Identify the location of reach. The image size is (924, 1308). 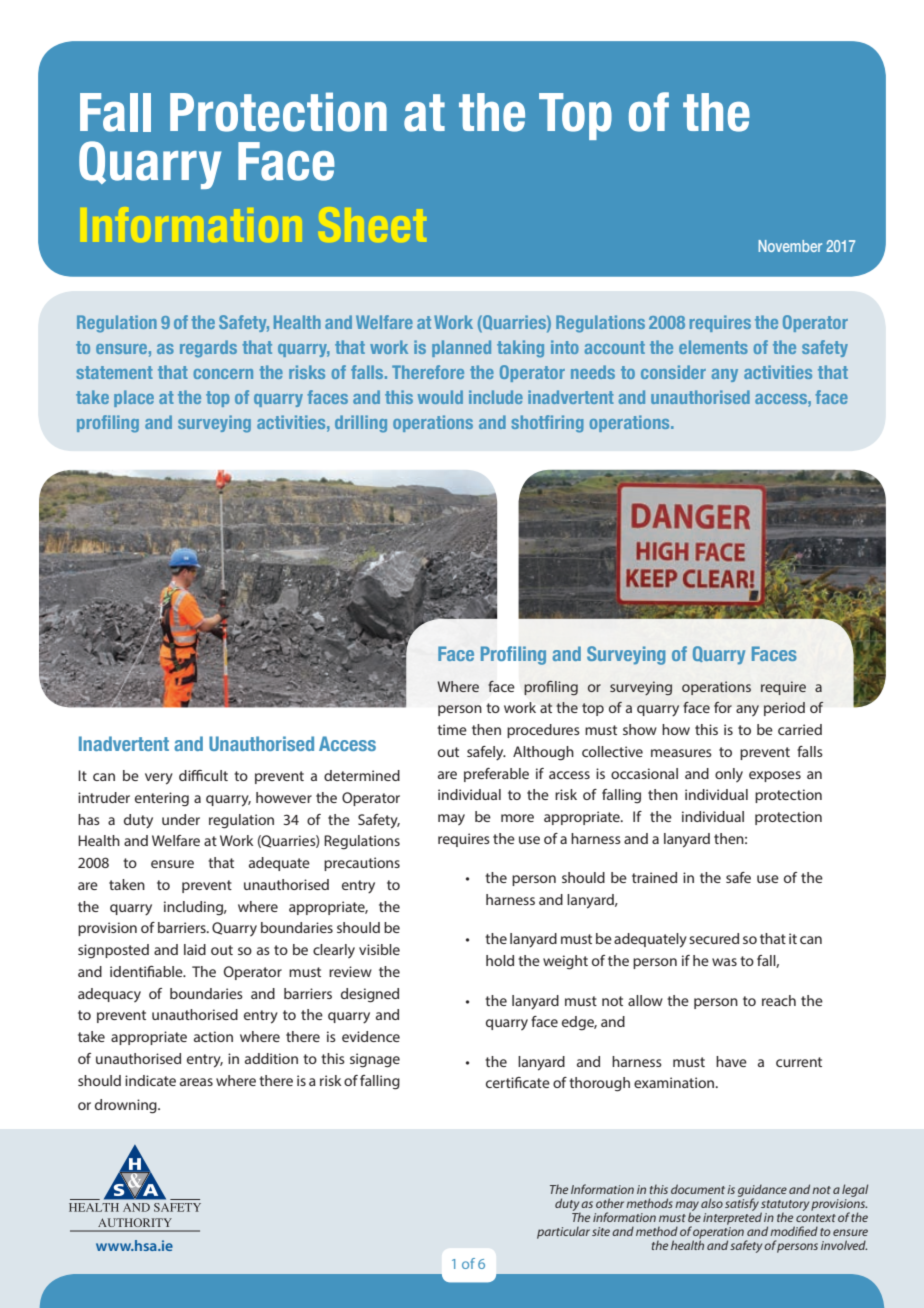
(779, 1000).
